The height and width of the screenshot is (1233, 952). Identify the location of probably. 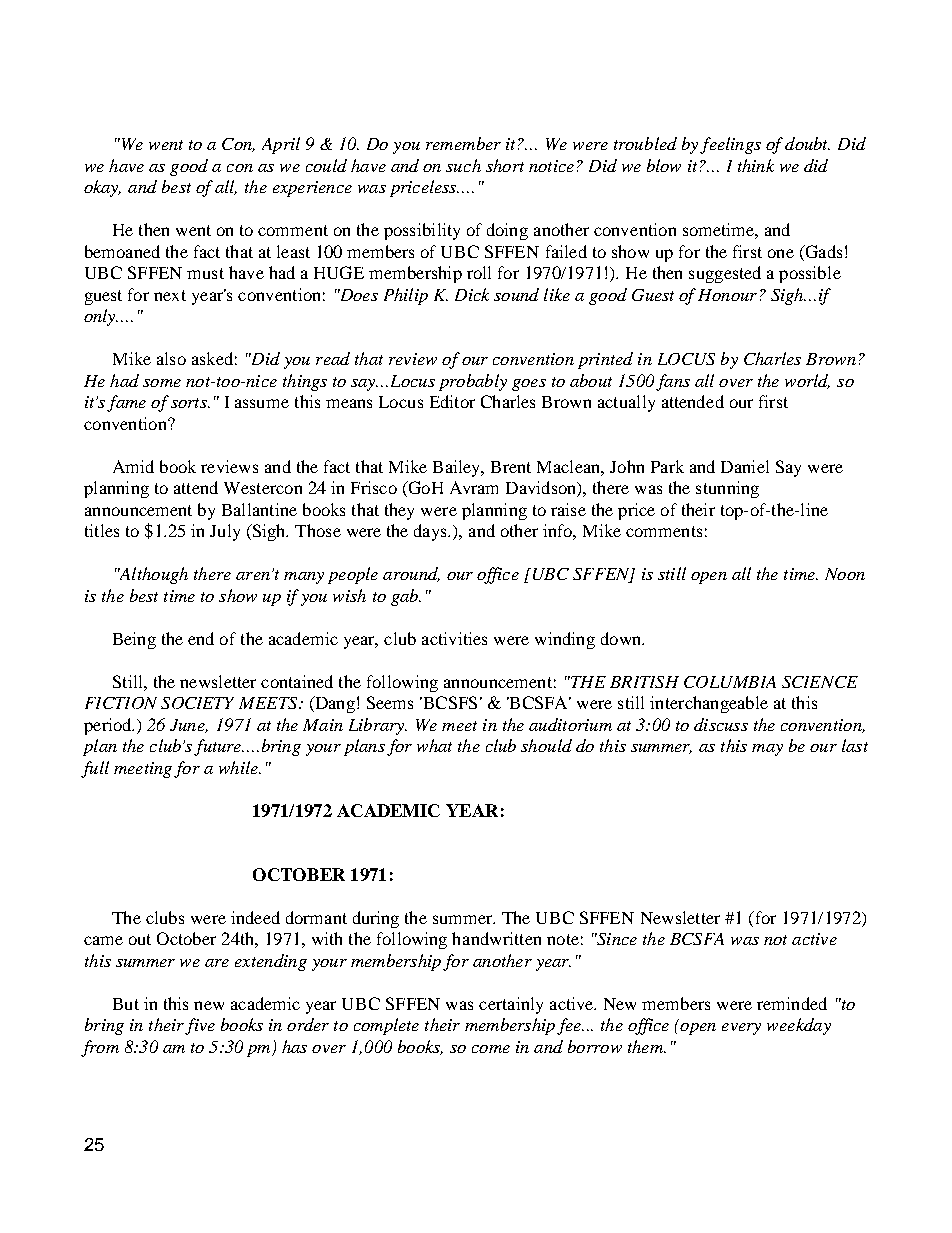
(473, 382).
